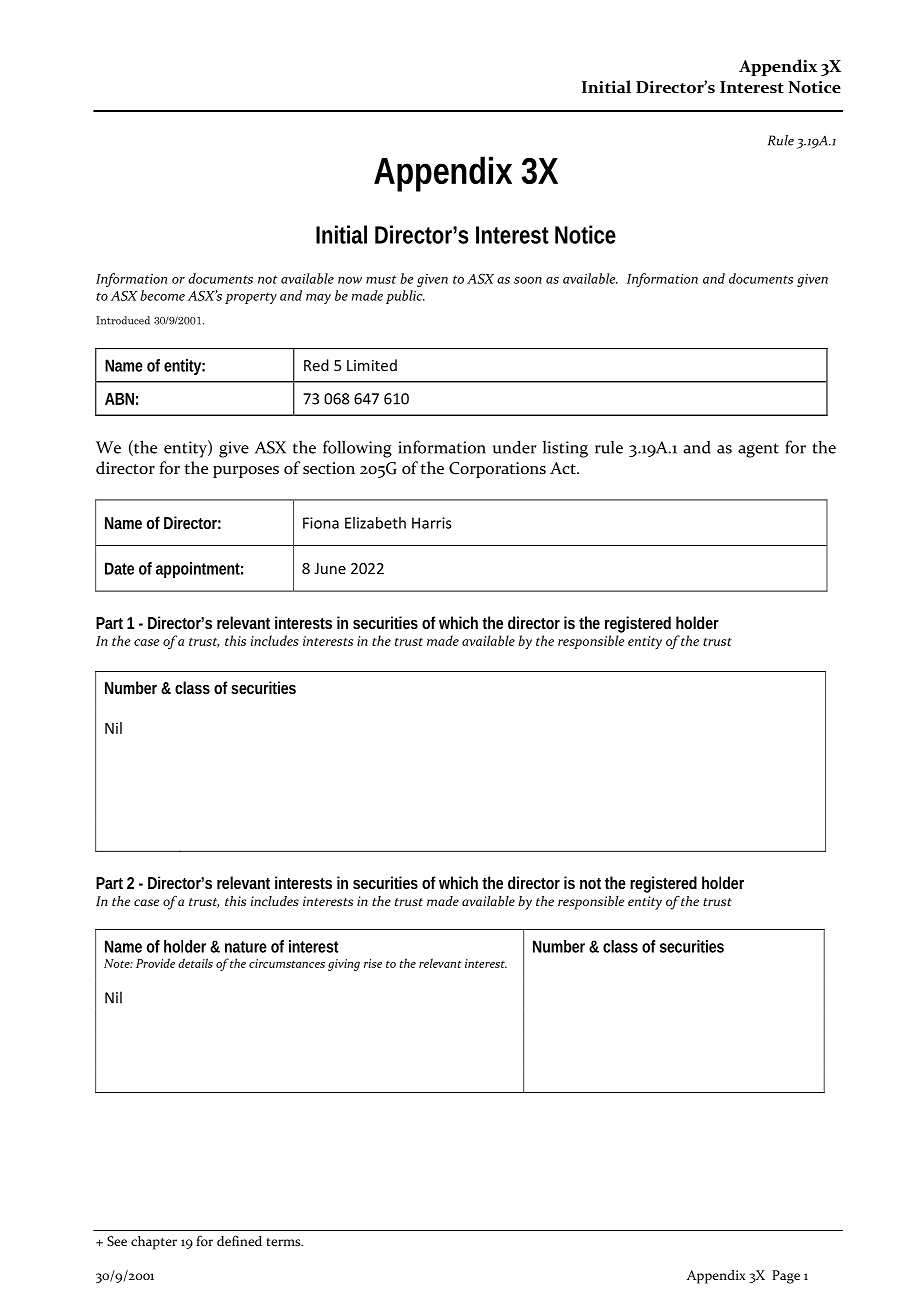 This screenshot has height=1307, width=924. What do you see at coordinates (239, 1240) in the screenshot?
I see `defined` at bounding box center [239, 1240].
